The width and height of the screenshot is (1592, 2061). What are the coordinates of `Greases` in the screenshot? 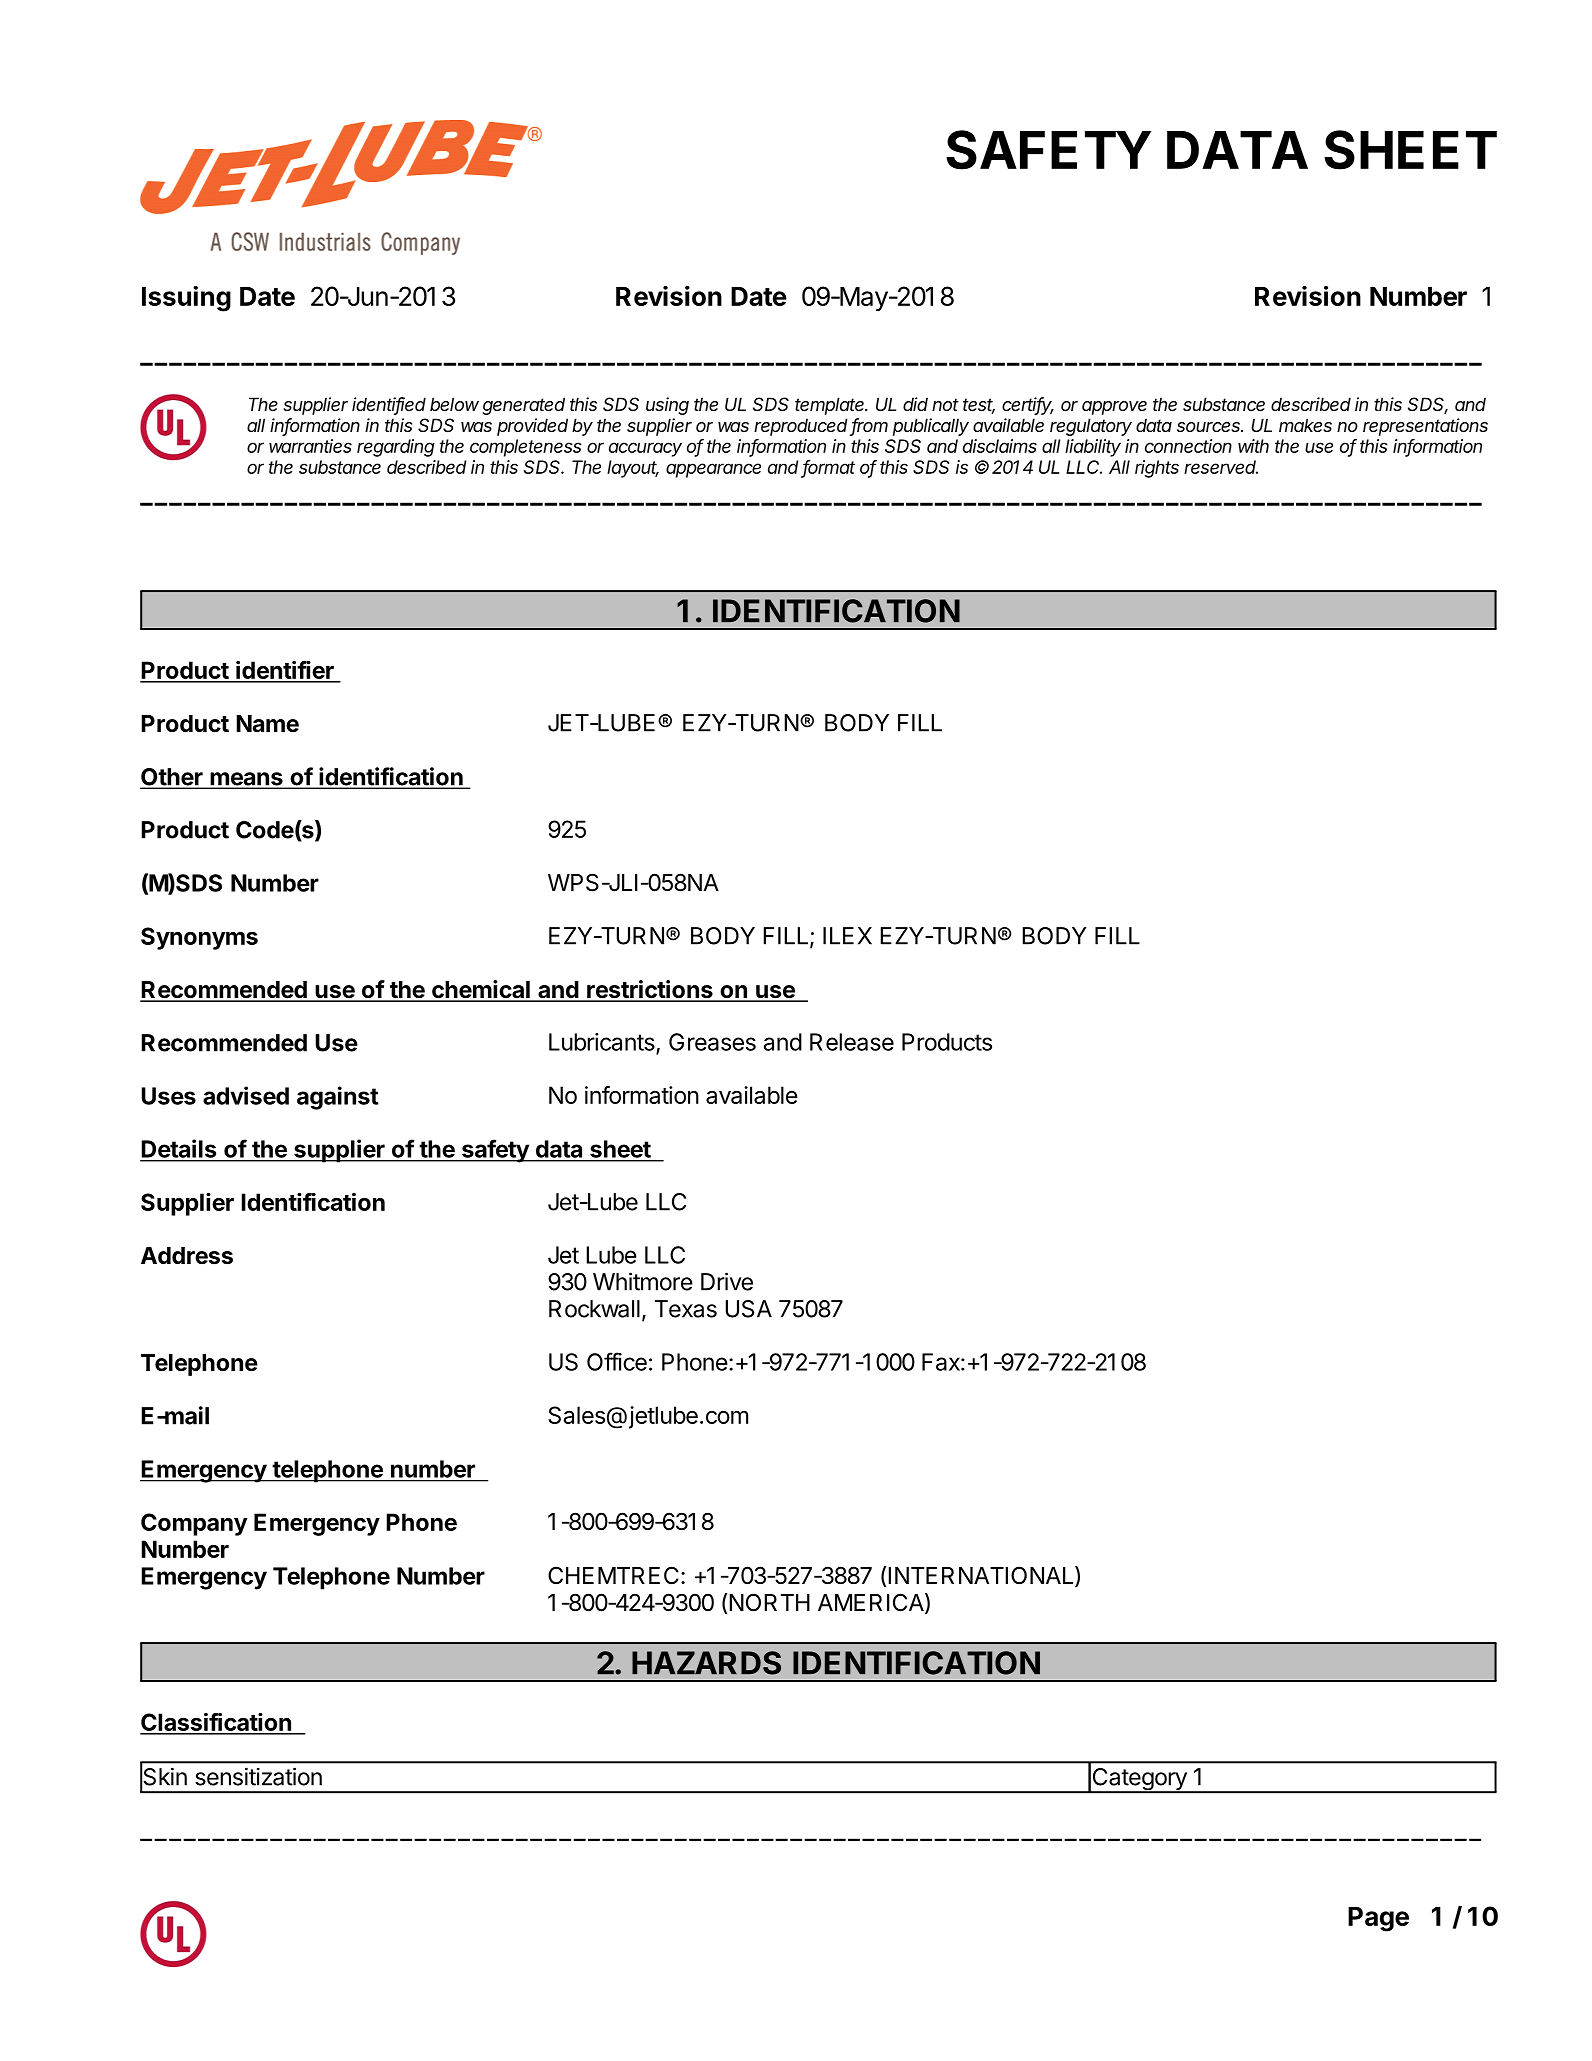 It's located at (712, 1042).
